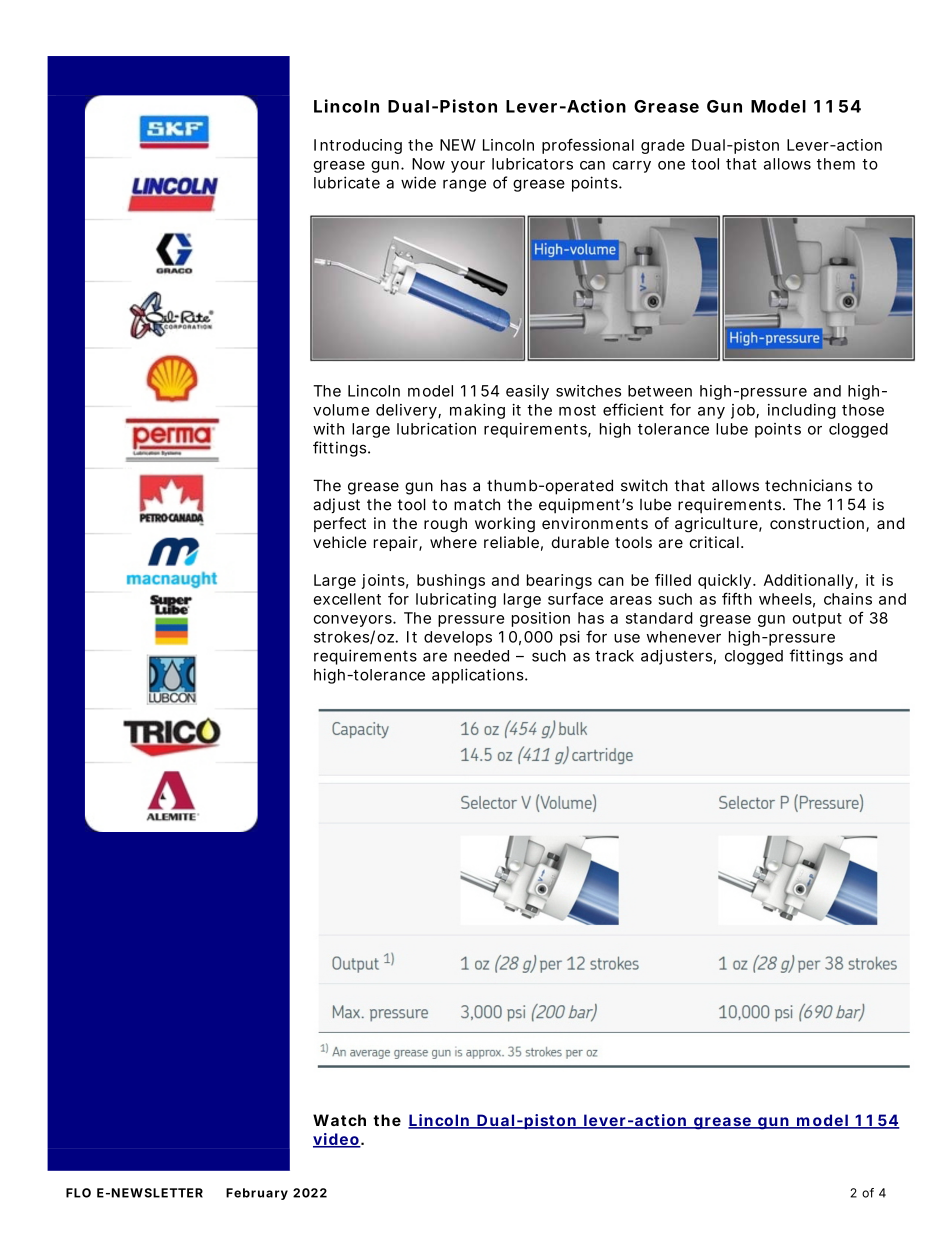  I want to click on whenever, so click(684, 637).
